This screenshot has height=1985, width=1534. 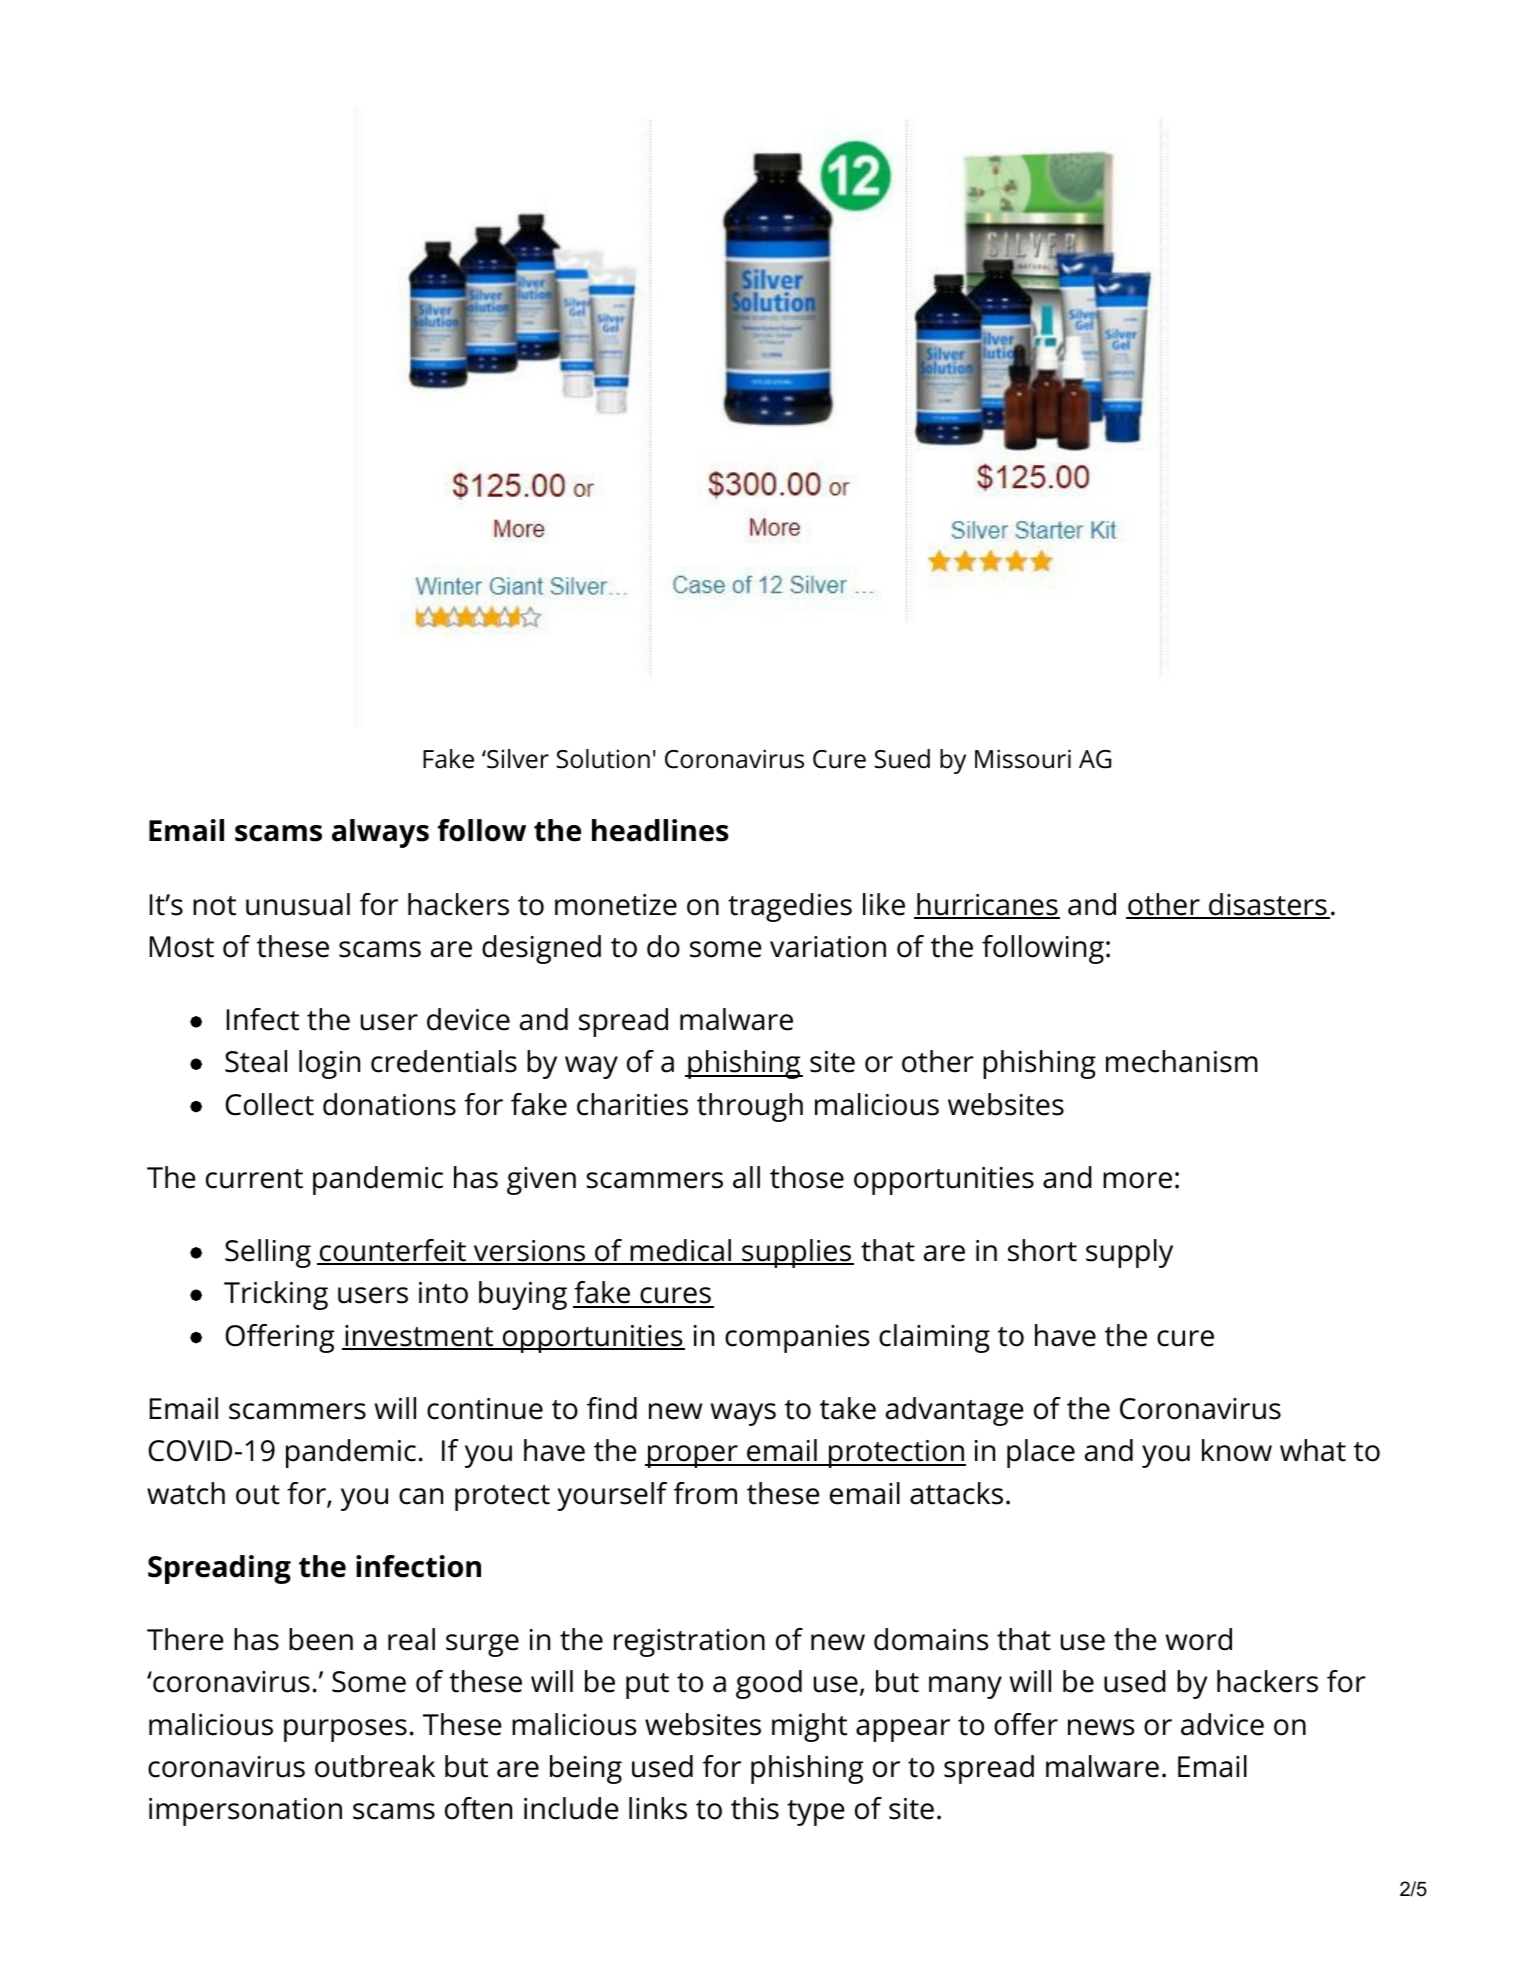 I want to click on investment, so click(x=419, y=1337).
